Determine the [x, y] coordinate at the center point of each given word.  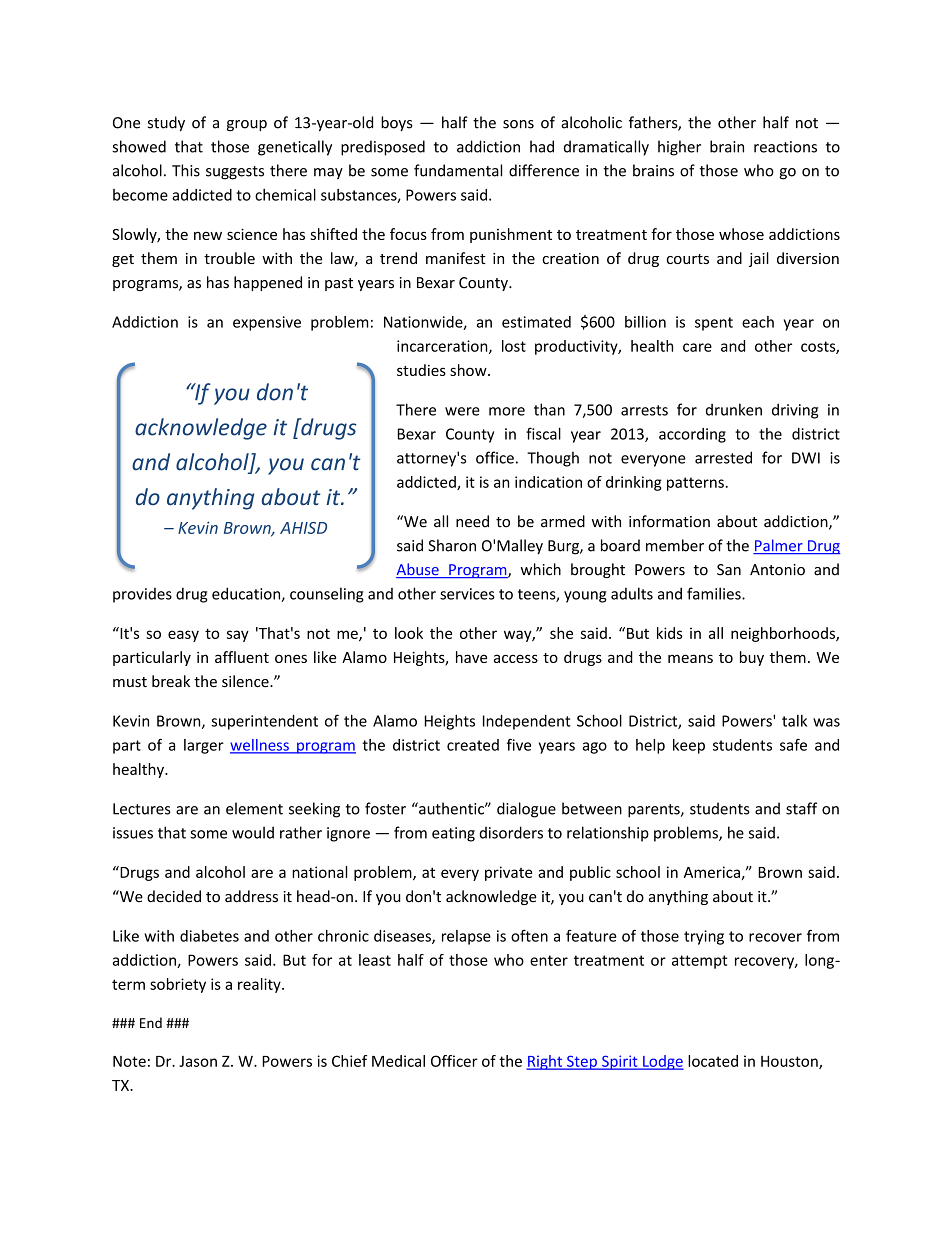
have [471, 657]
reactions [785, 147]
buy [752, 658]
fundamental [458, 170]
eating [453, 834]
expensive [267, 323]
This [186, 170]
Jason [198, 1061]
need [472, 521]
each [758, 322]
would [253, 832]
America [713, 873]
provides [142, 595]
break [171, 681]
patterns [695, 484]
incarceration [443, 347]
